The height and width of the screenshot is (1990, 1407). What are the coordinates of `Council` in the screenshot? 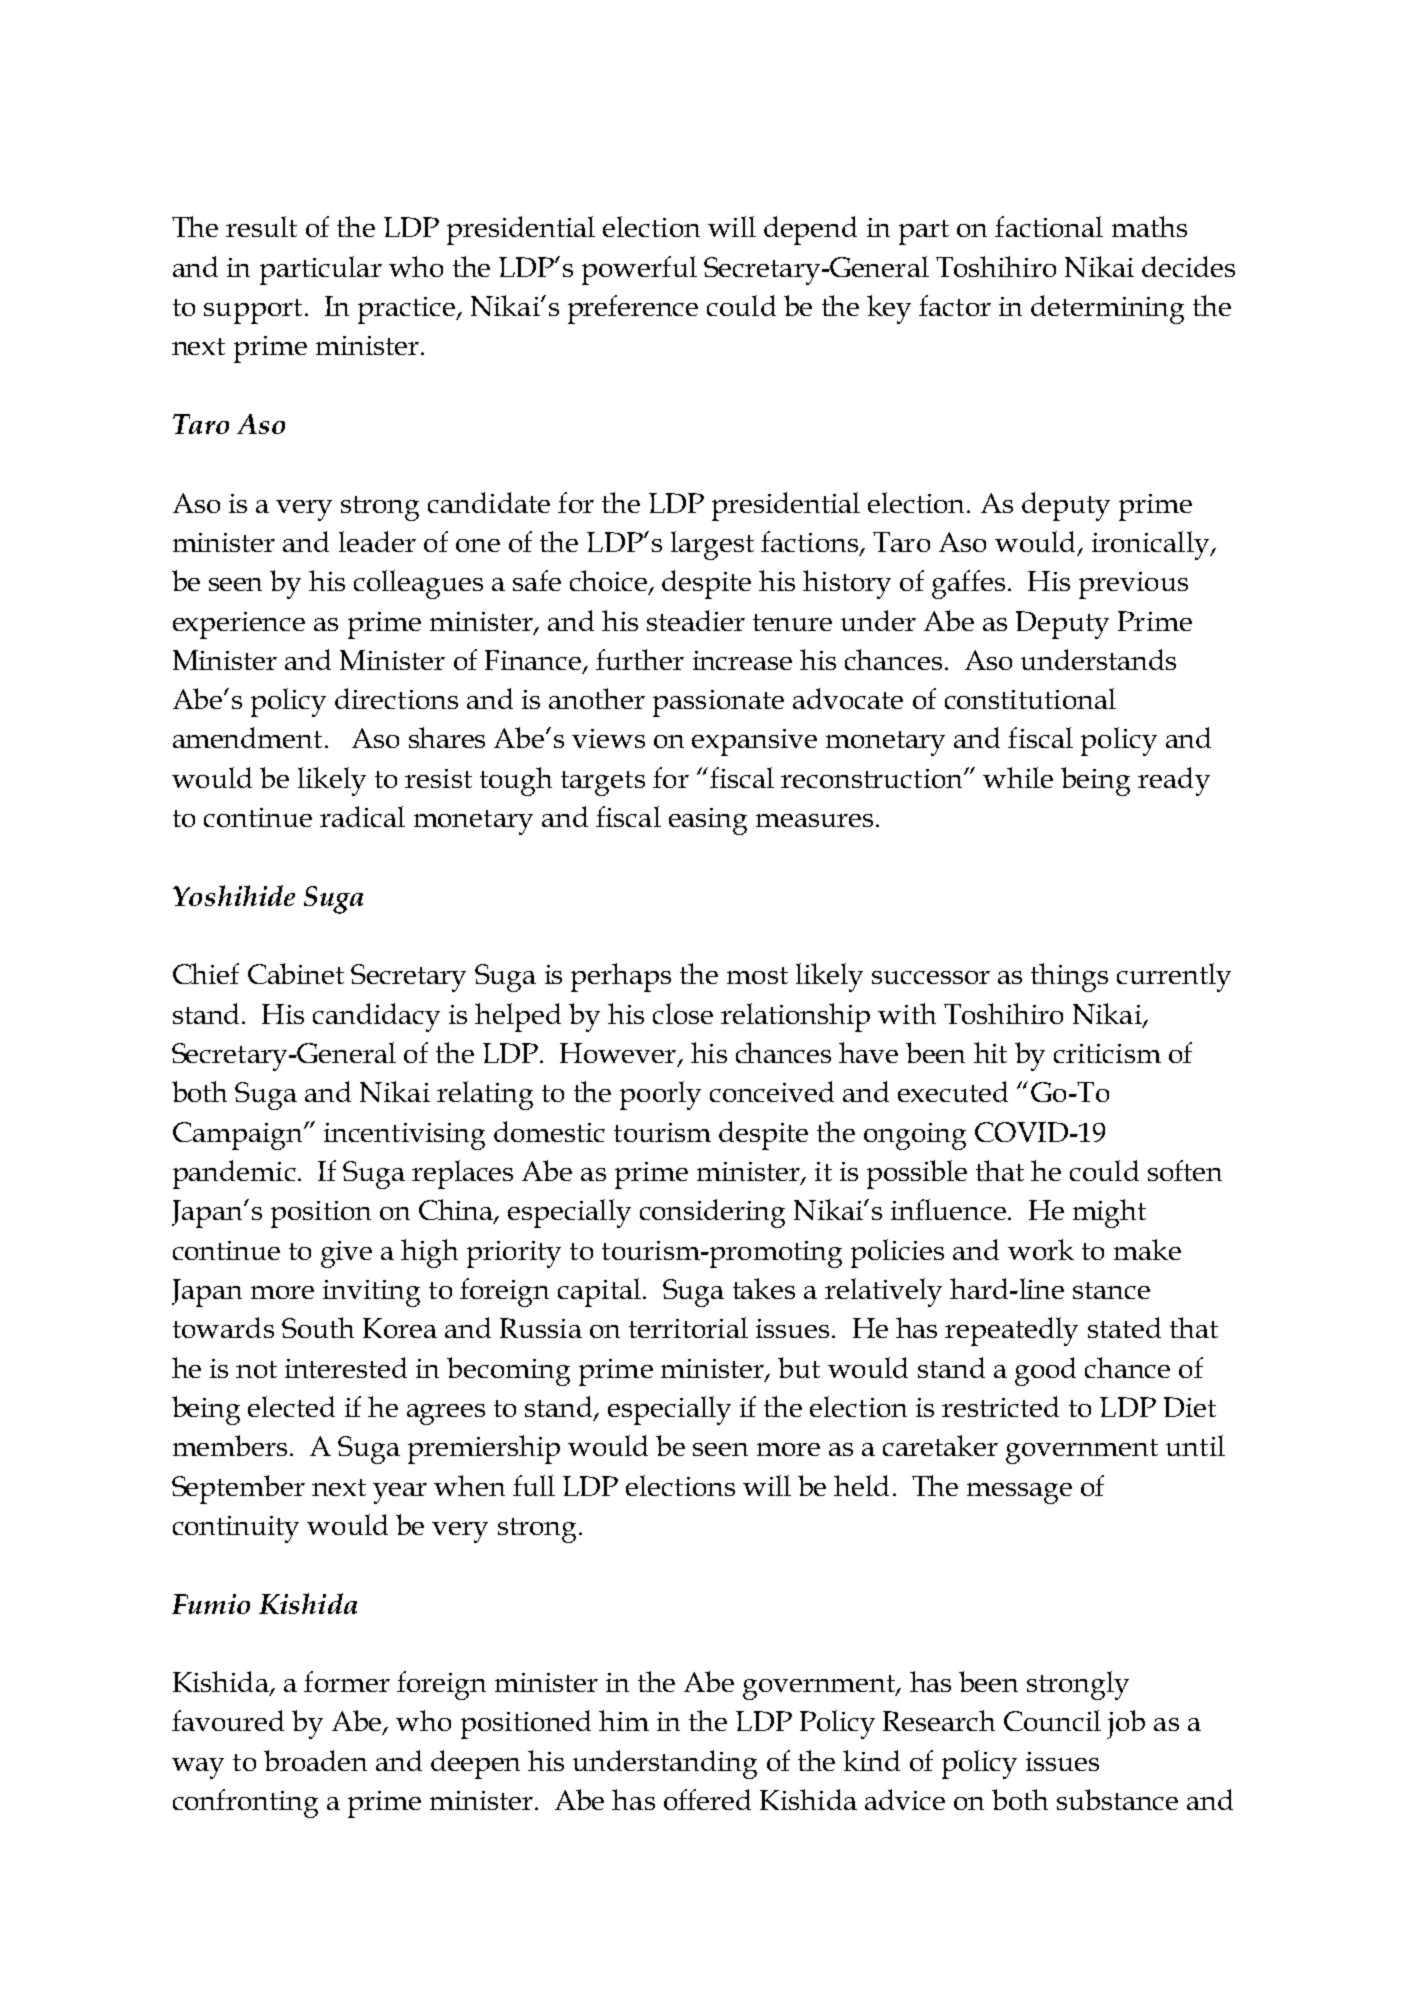 It's located at (1052, 1720).
